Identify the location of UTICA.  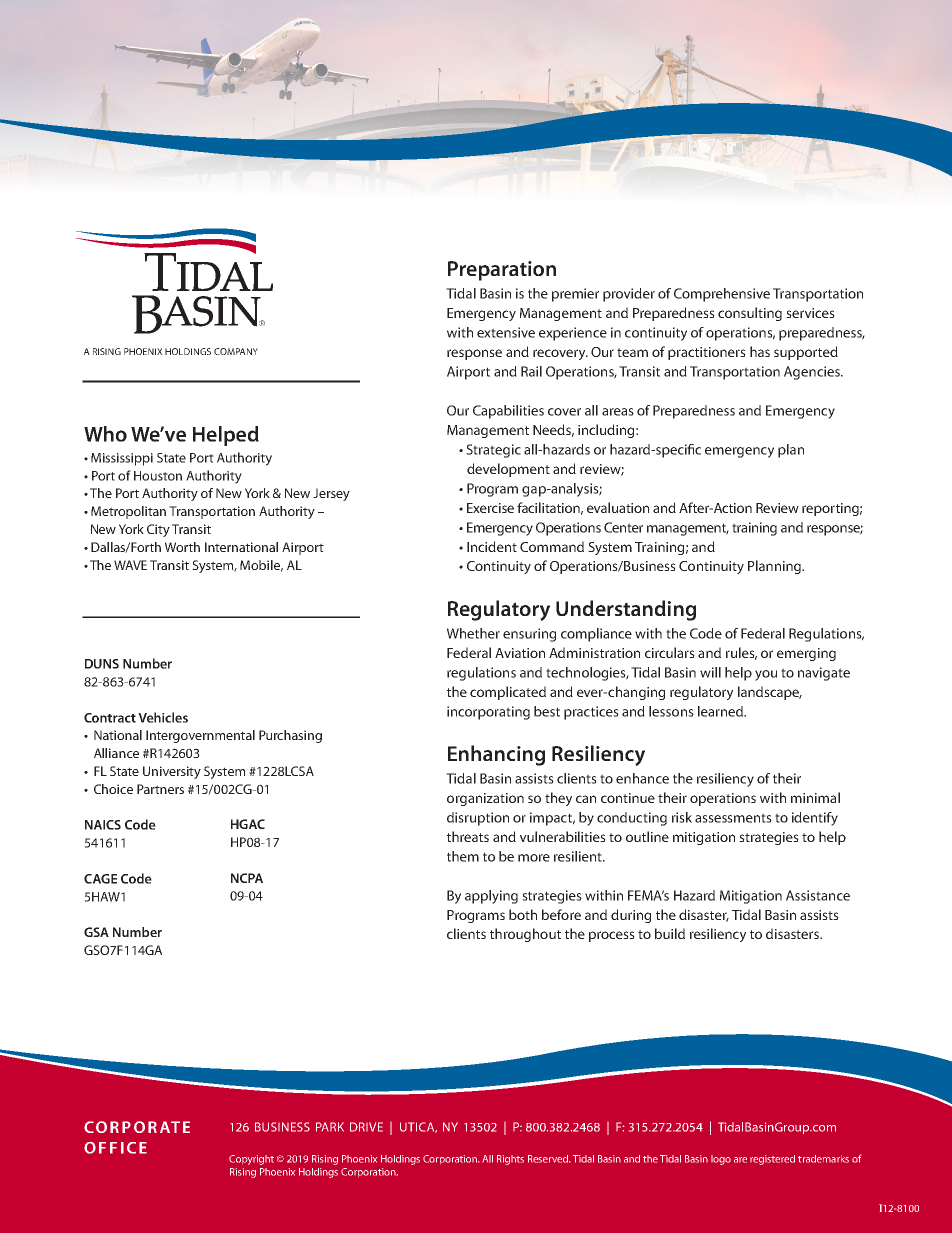
(418, 1127).
